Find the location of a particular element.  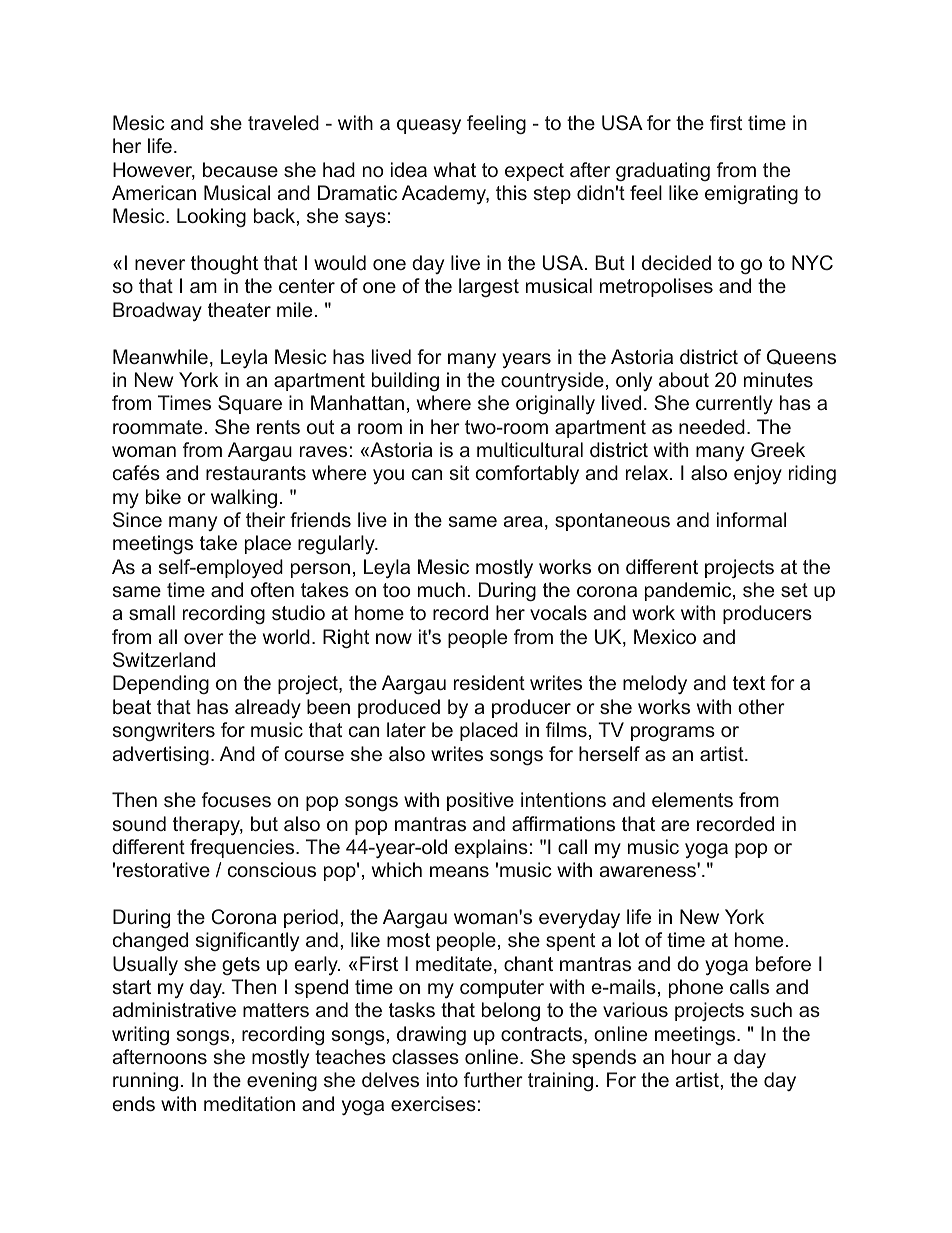

elements is located at coordinates (692, 799).
